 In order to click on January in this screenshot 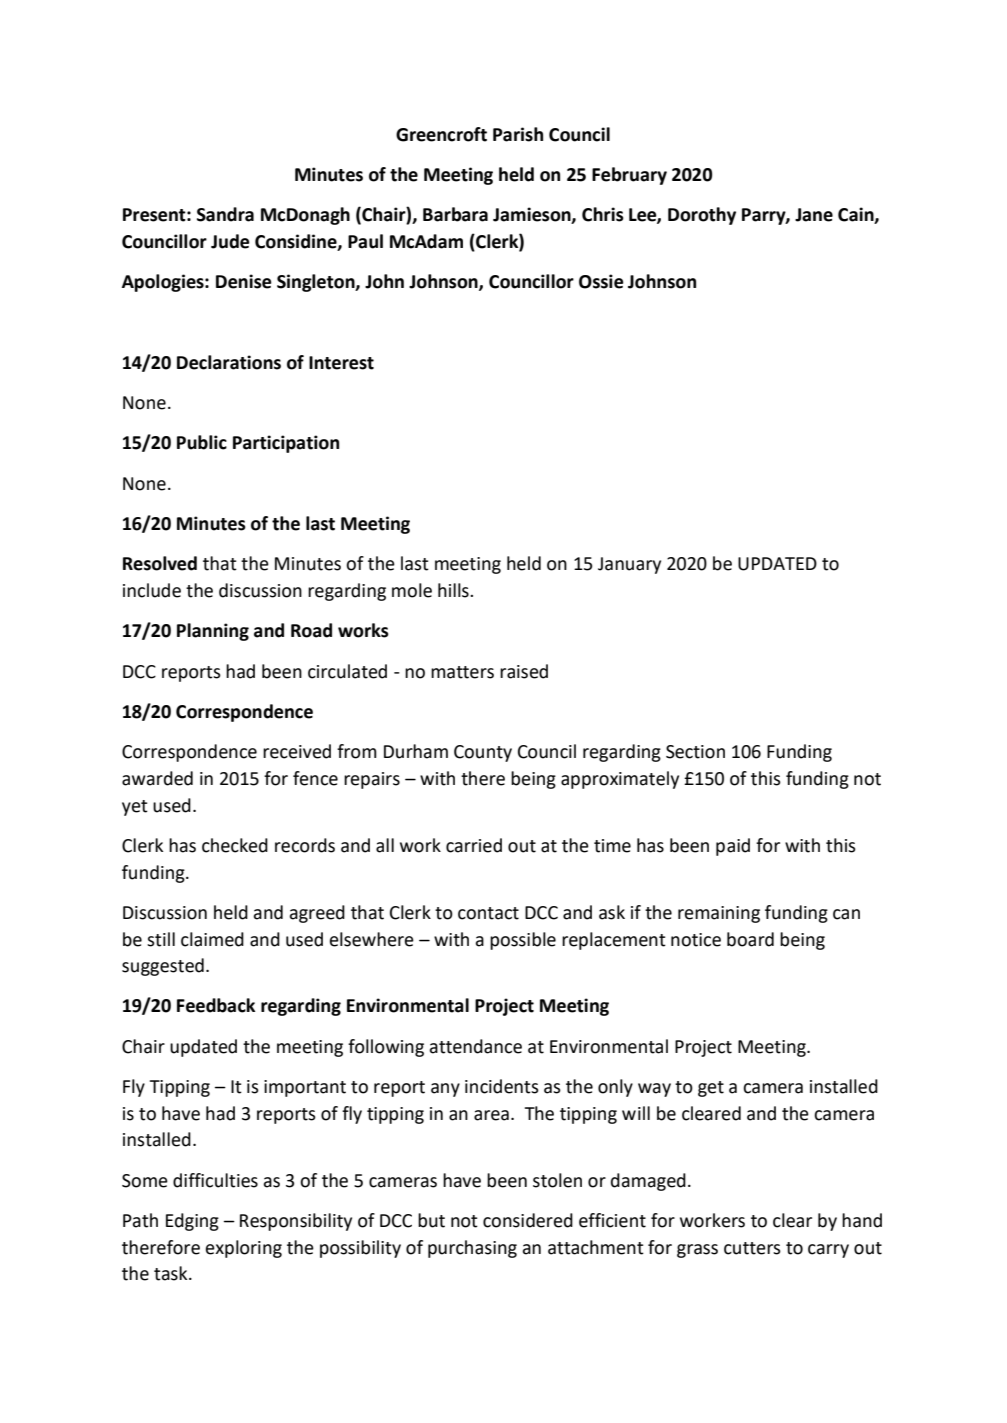, I will do `click(629, 565)`.
